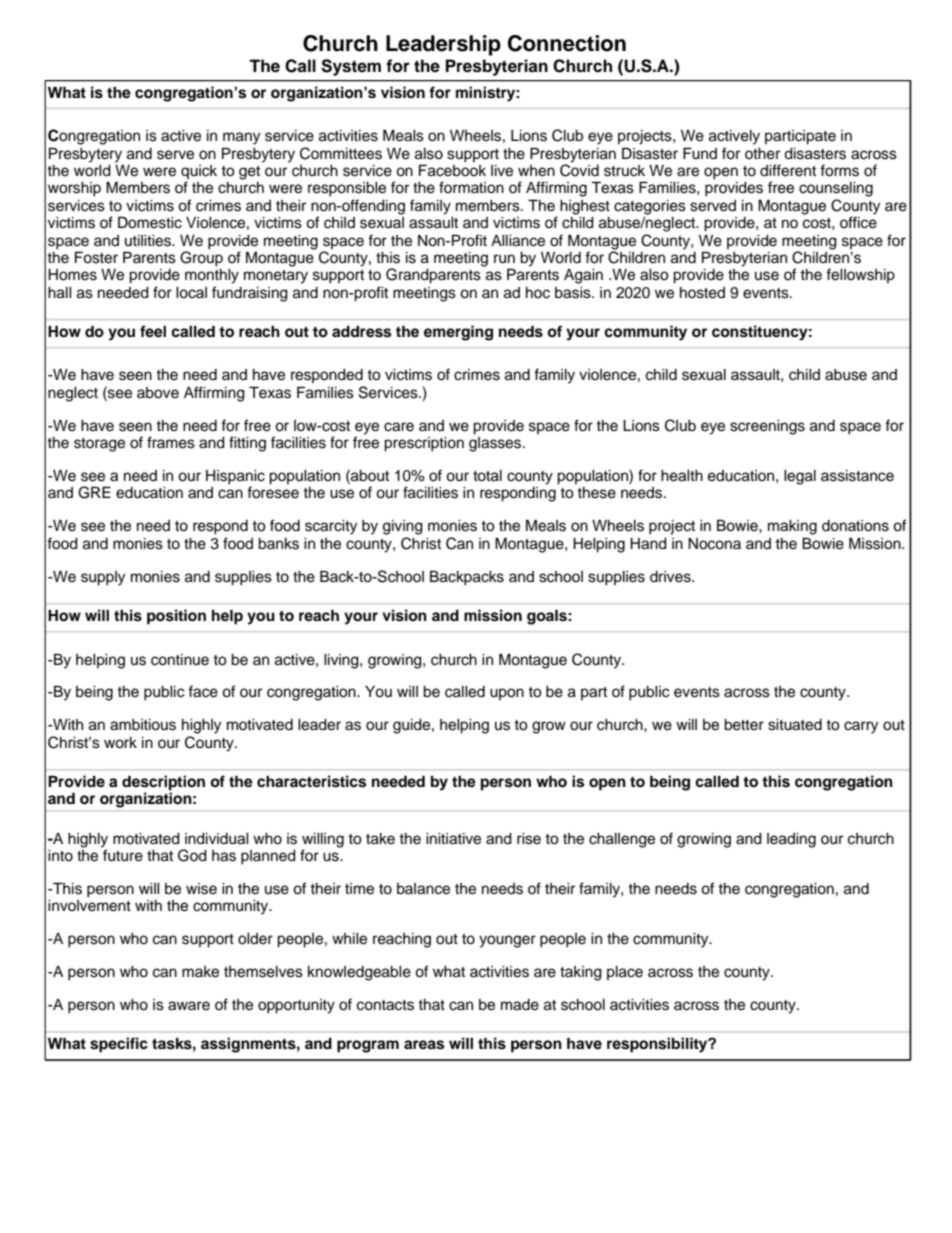 The height and width of the image is (1233, 952). What do you see at coordinates (403, 527) in the image?
I see `giving` at bounding box center [403, 527].
